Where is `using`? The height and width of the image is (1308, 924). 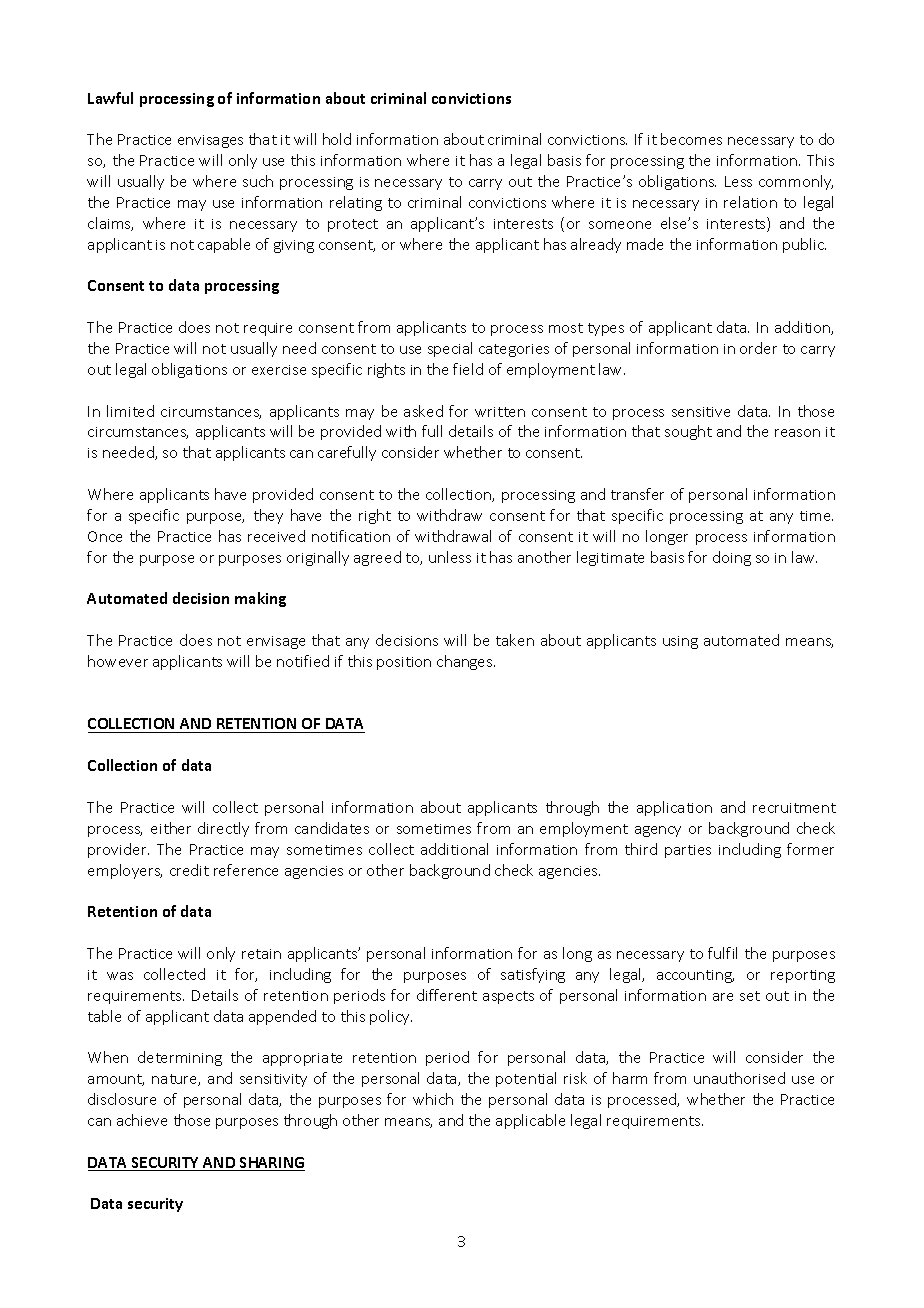
using is located at coordinates (680, 642).
